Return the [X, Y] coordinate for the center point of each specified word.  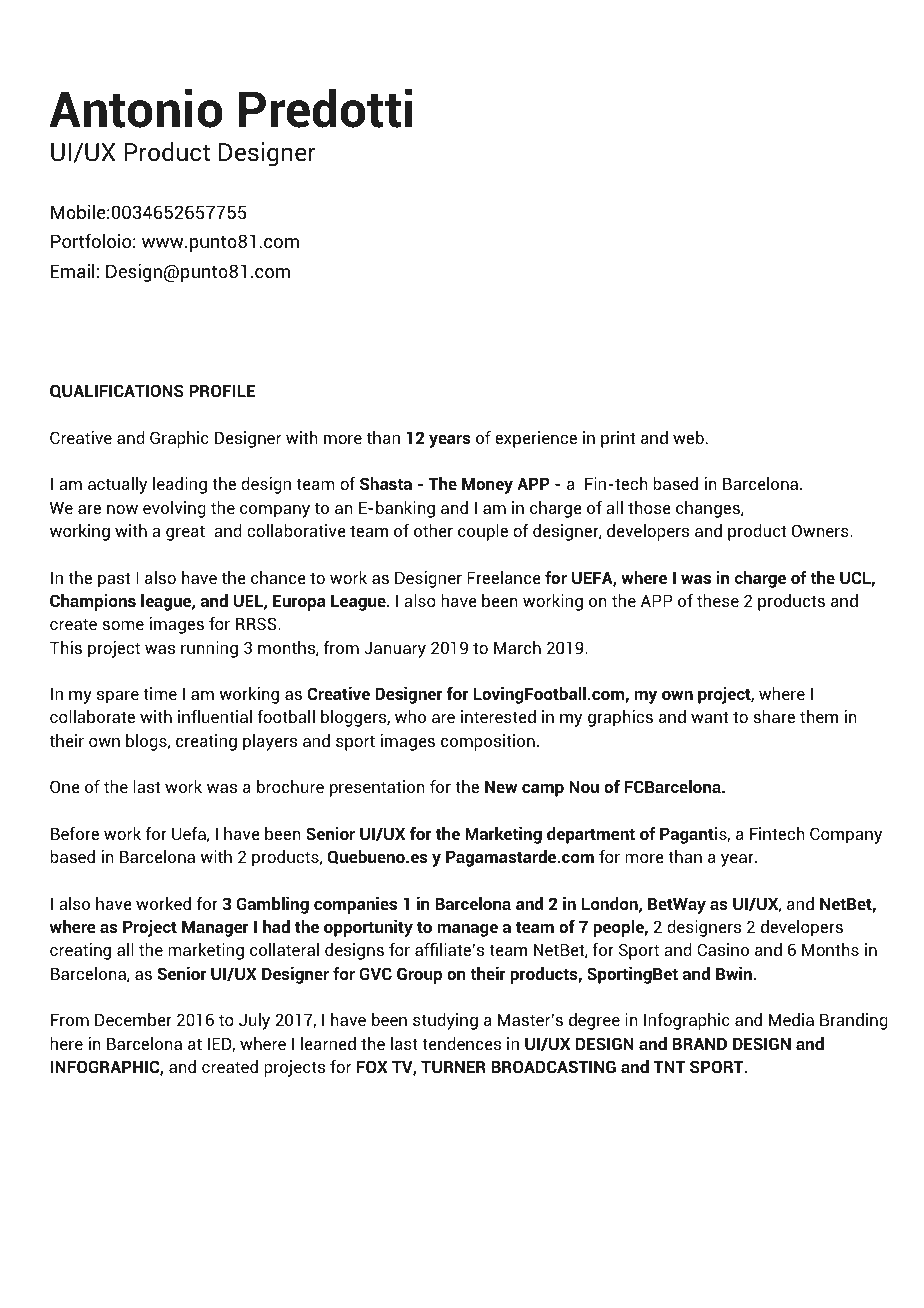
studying [445, 1021]
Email [73, 270]
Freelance [504, 577]
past [114, 580]
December [133, 1019]
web [688, 437]
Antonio [136, 108]
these [718, 600]
